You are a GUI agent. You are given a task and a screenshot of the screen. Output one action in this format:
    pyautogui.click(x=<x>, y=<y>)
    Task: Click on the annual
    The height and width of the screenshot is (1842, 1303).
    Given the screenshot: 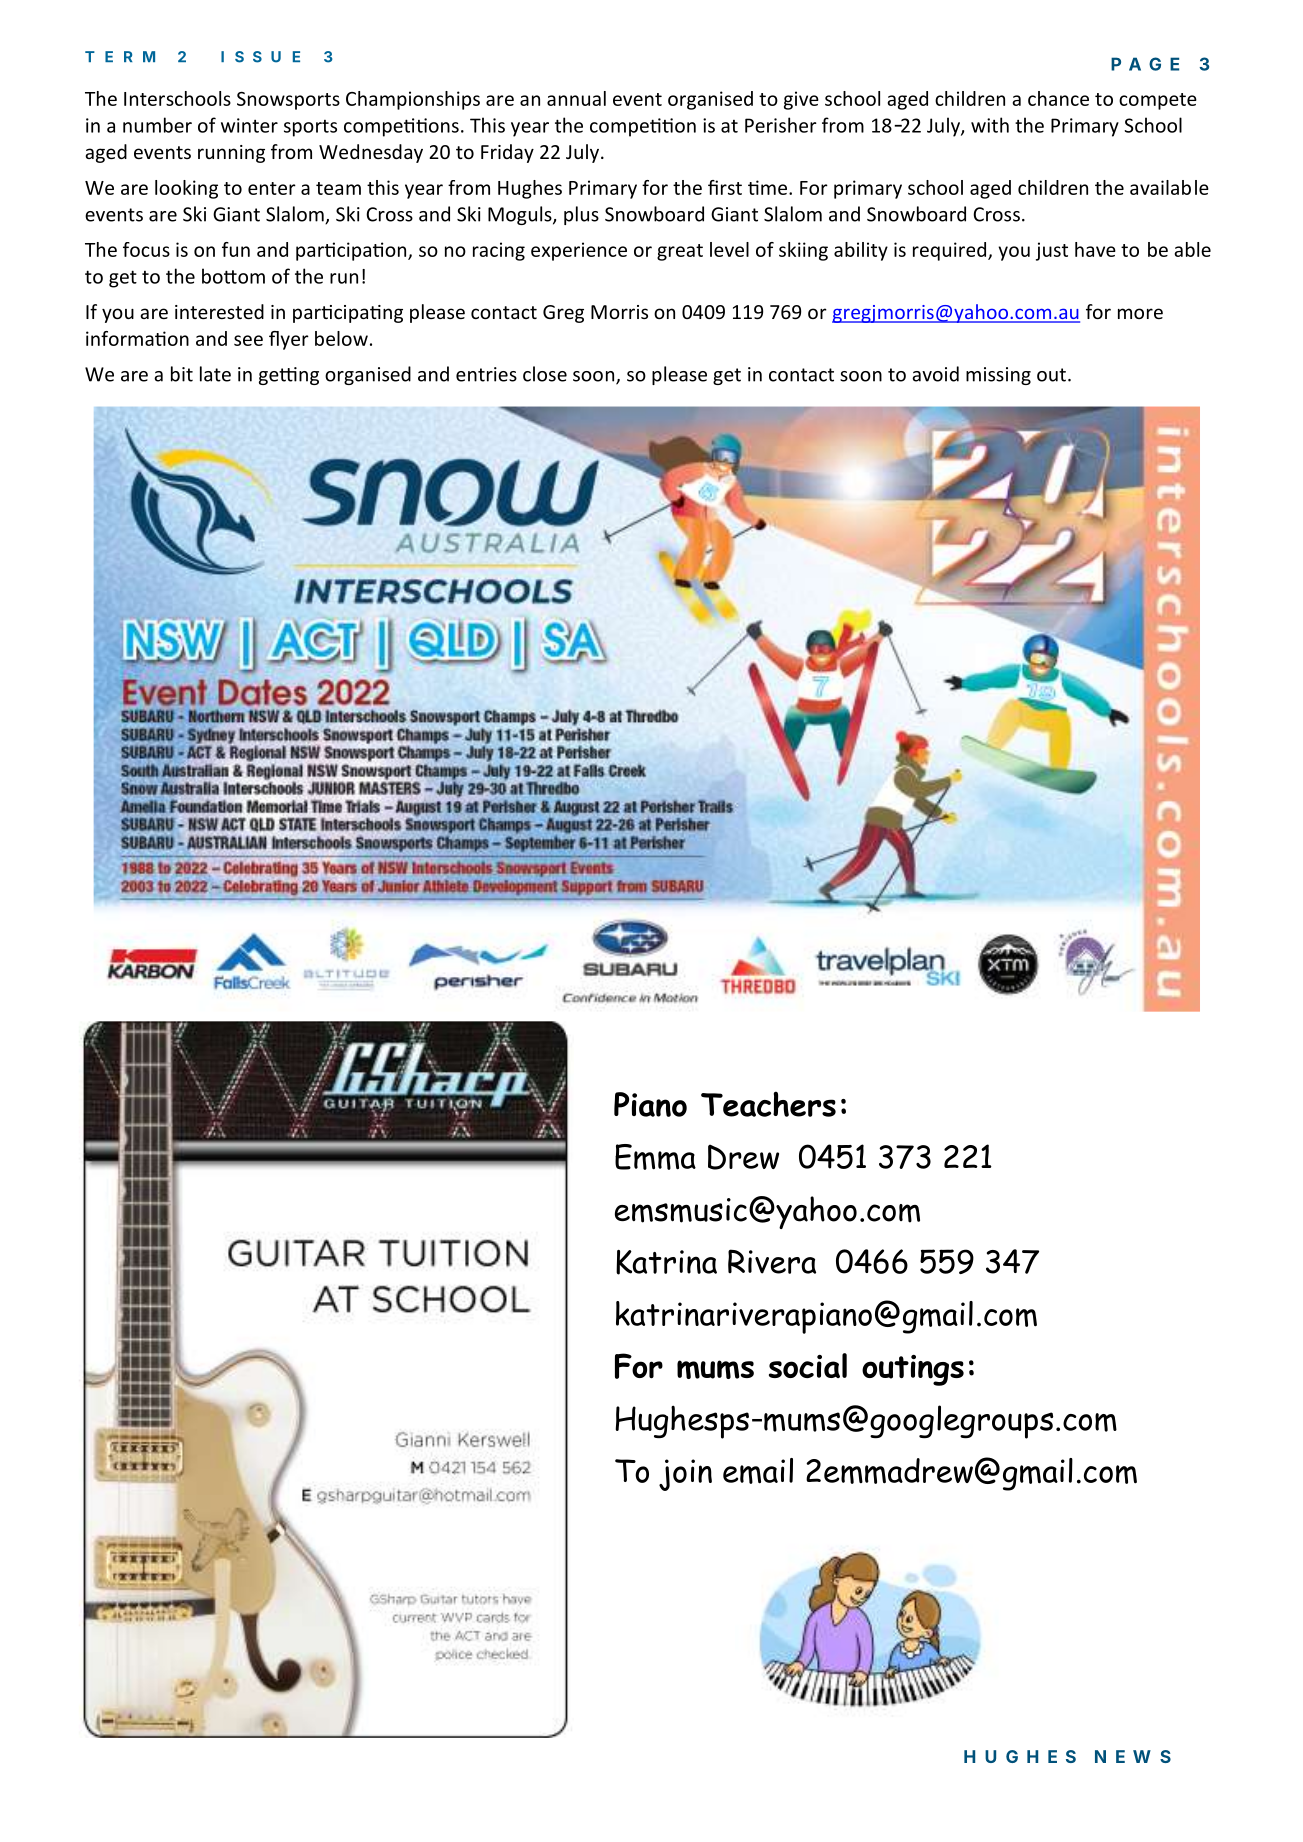 What is the action you would take?
    pyautogui.click(x=576, y=98)
